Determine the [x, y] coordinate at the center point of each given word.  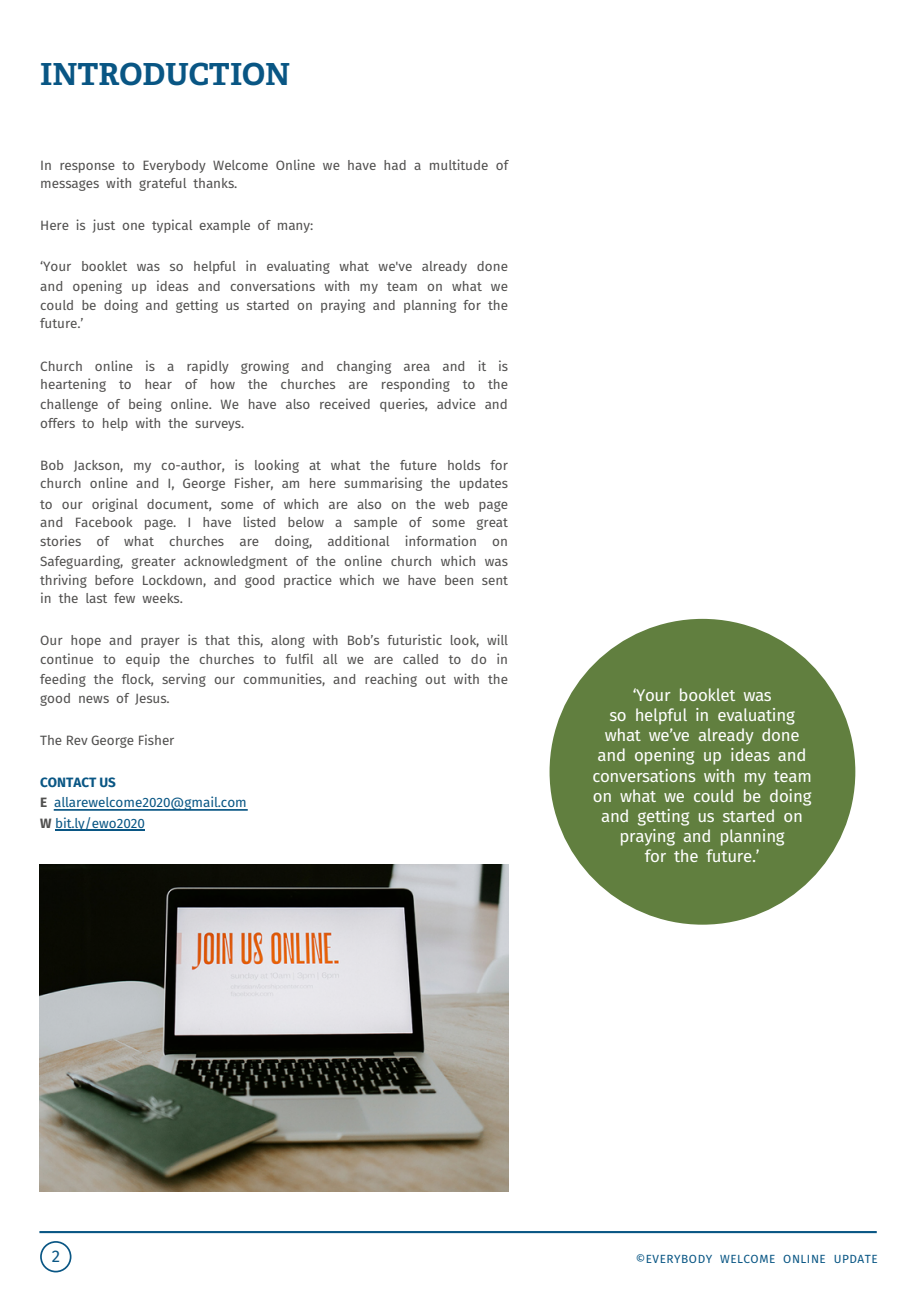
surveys [219, 426]
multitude [459, 164]
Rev [77, 740]
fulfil [299, 658]
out [435, 679]
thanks [214, 183]
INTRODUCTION [165, 74]
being [145, 405]
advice [456, 403]
